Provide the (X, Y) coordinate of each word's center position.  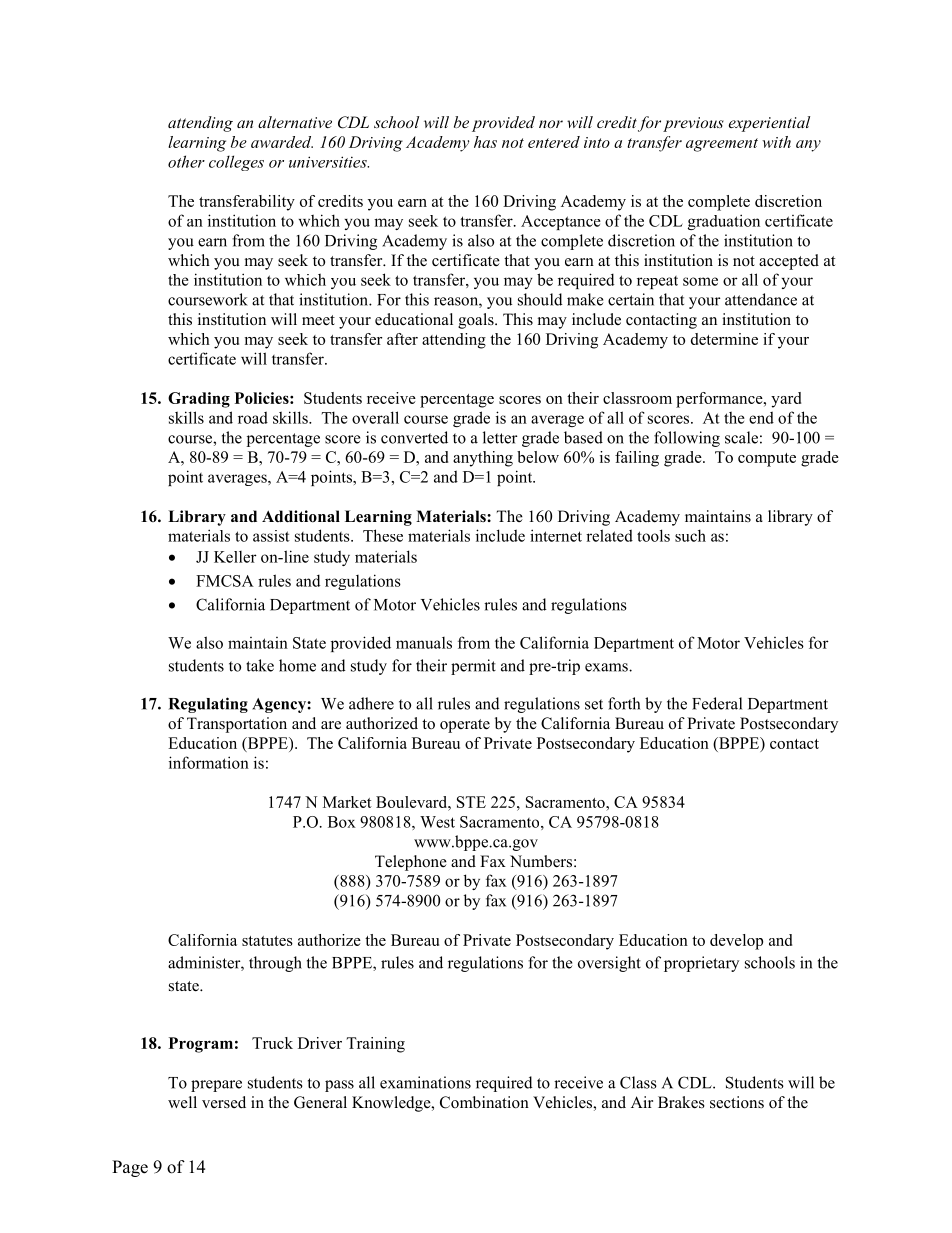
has (485, 142)
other (186, 161)
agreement (722, 145)
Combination (484, 1102)
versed (224, 1102)
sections (737, 1102)
